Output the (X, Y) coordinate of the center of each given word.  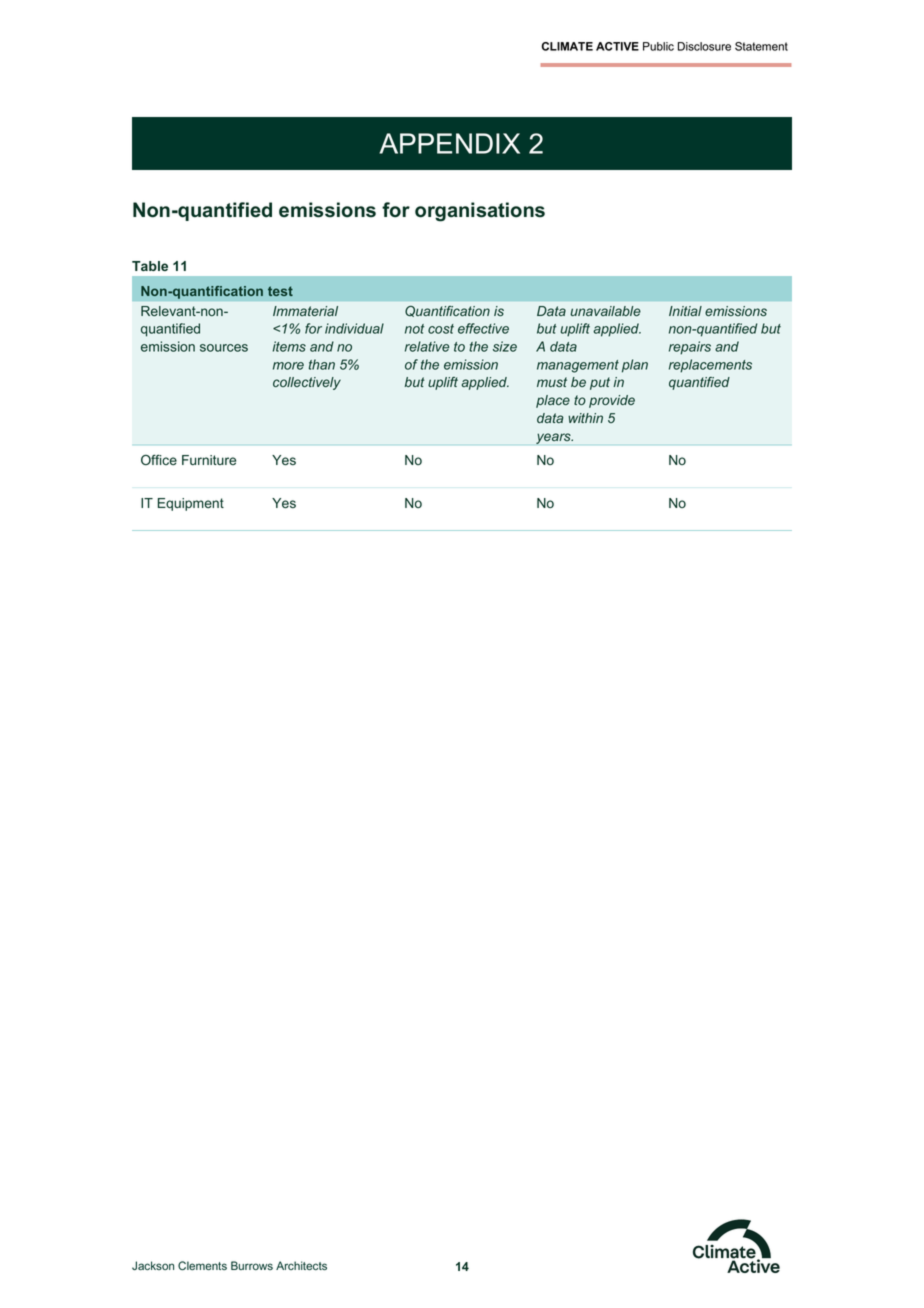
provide (612, 401)
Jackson (153, 1265)
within (585, 418)
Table (150, 266)
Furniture (209, 460)
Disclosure (704, 46)
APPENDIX (449, 143)
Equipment (191, 504)
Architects (301, 1266)
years (554, 438)
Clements (202, 1265)
